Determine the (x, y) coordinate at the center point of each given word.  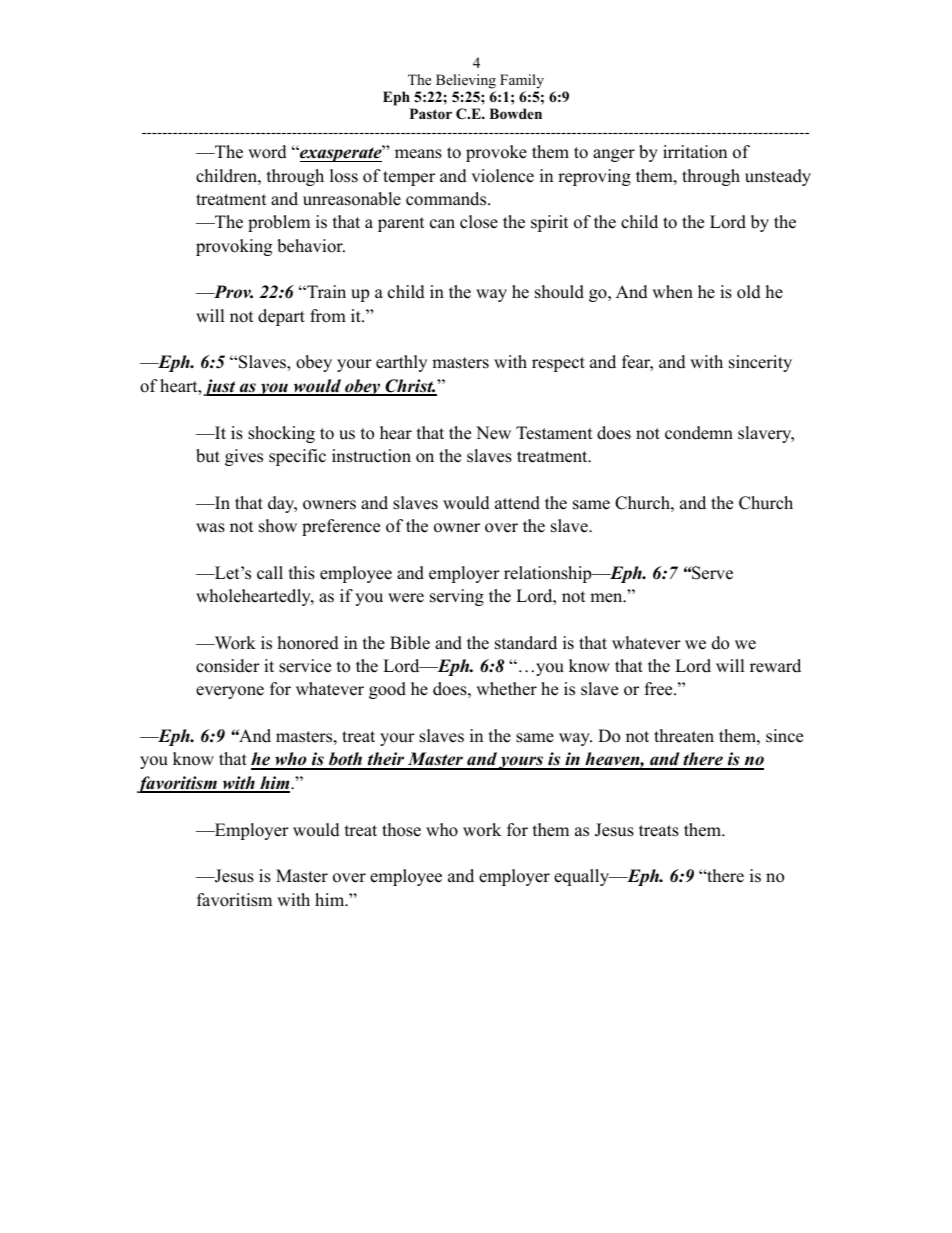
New (493, 433)
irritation (695, 152)
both (345, 760)
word (267, 152)
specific (297, 457)
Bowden (515, 114)
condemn (699, 433)
